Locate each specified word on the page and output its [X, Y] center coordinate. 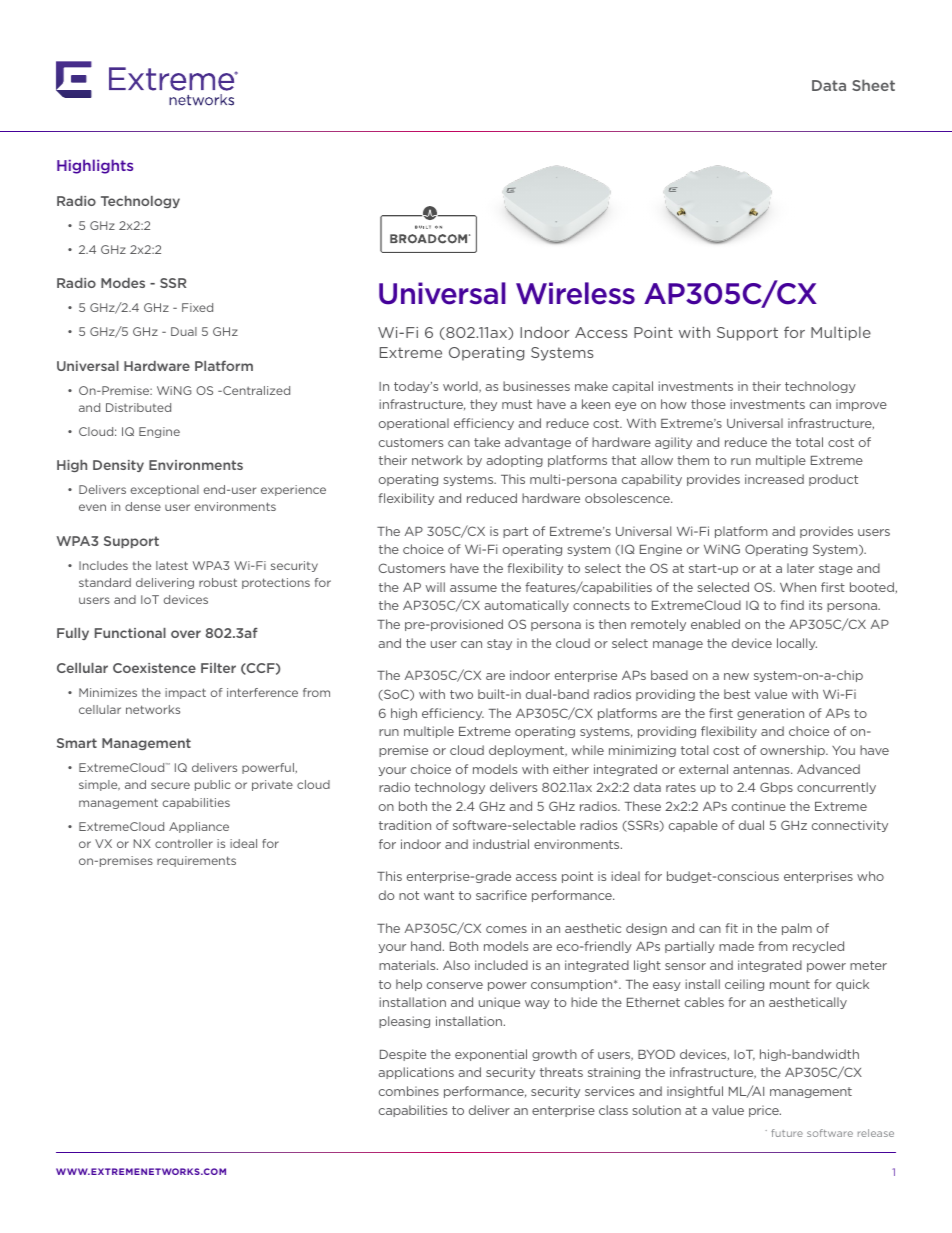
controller [184, 843]
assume [473, 588]
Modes [123, 283]
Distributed [138, 407]
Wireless [575, 293]
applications [416, 1073]
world [461, 387]
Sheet [873, 85]
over [186, 634]
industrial [501, 844]
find [792, 605]
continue [759, 806]
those [708, 404]
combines [409, 1091]
